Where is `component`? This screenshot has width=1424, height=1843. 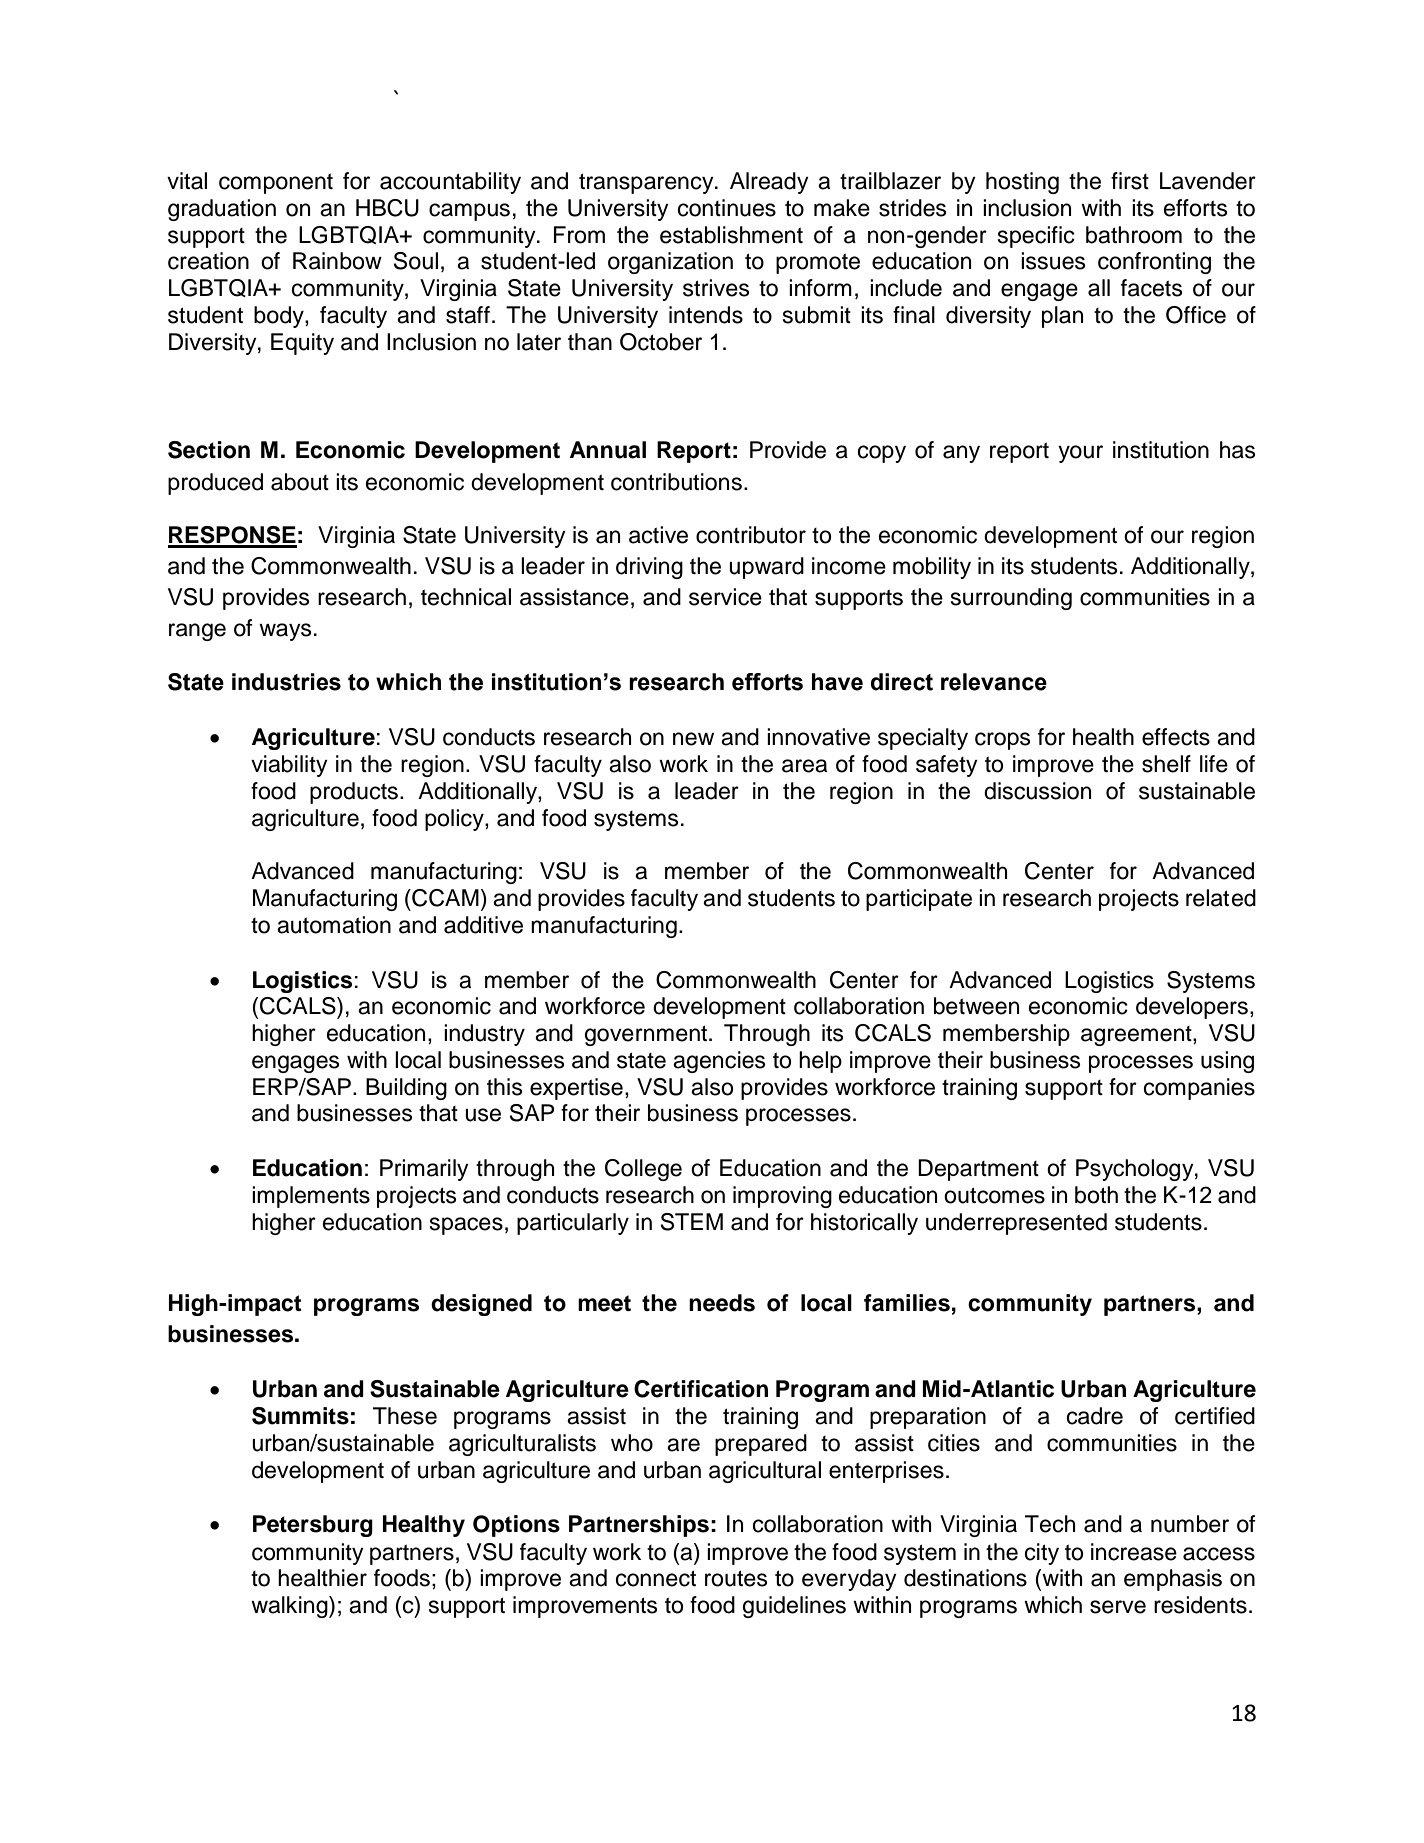 component is located at coordinates (276, 184).
